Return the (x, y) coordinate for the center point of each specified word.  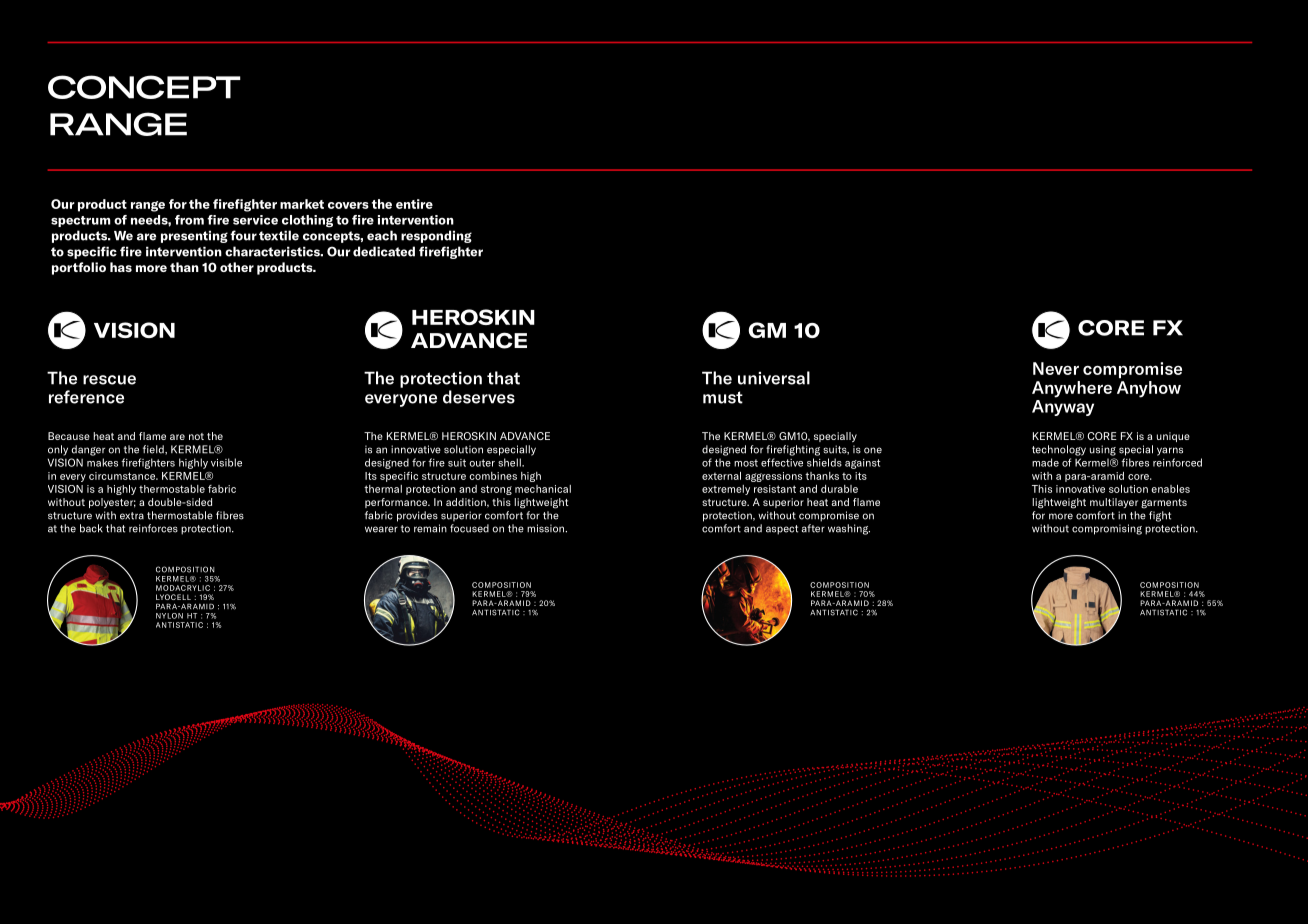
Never (1056, 368)
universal (774, 378)
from (189, 220)
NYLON (169, 616)
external (721, 476)
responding (436, 236)
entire (414, 204)
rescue (109, 380)
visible (226, 462)
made (1045, 462)
